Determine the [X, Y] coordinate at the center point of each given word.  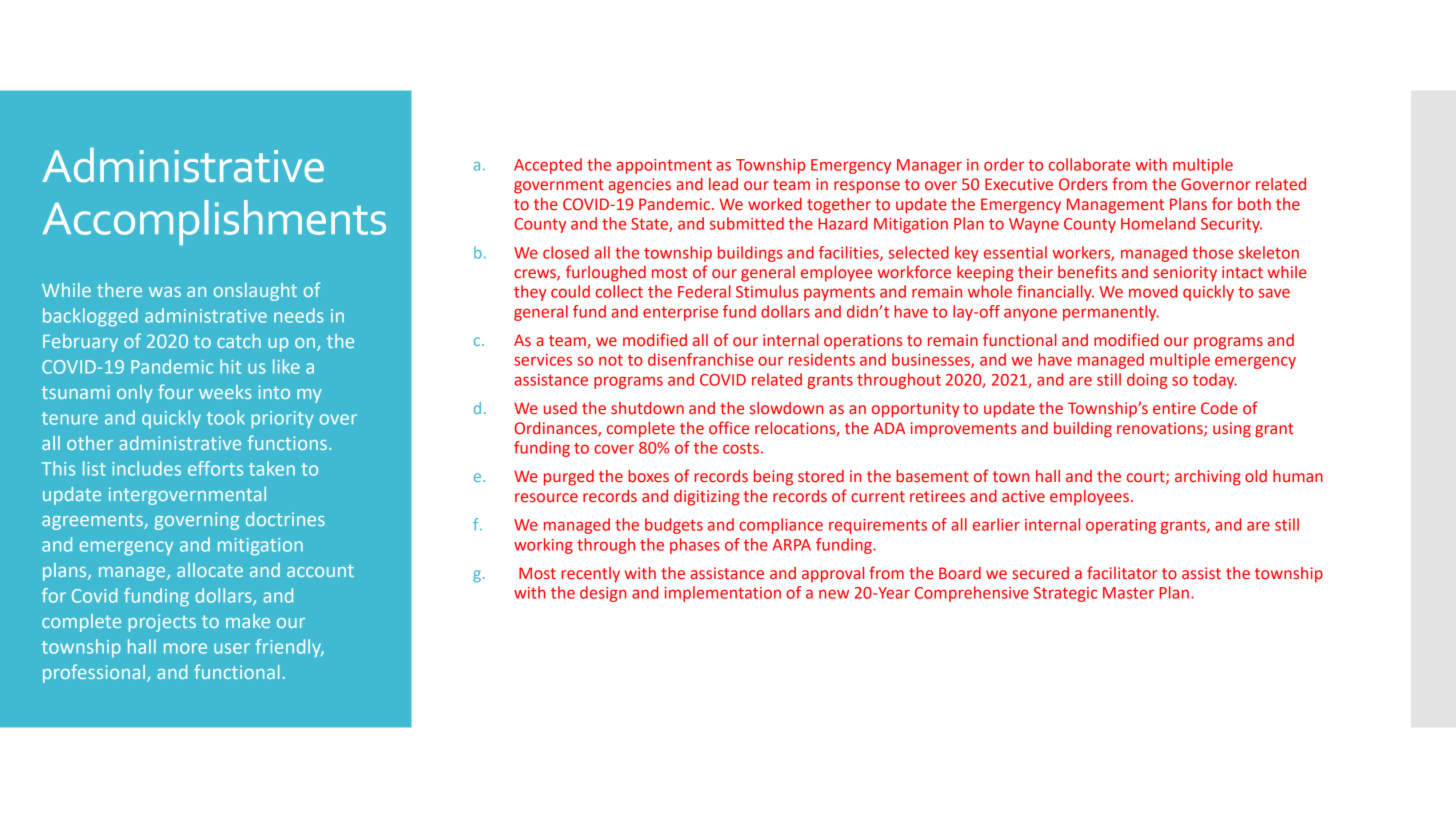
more [185, 648]
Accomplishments [214, 222]
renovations [1161, 429]
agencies [639, 186]
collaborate [1089, 164]
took [226, 417]
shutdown [647, 408]
